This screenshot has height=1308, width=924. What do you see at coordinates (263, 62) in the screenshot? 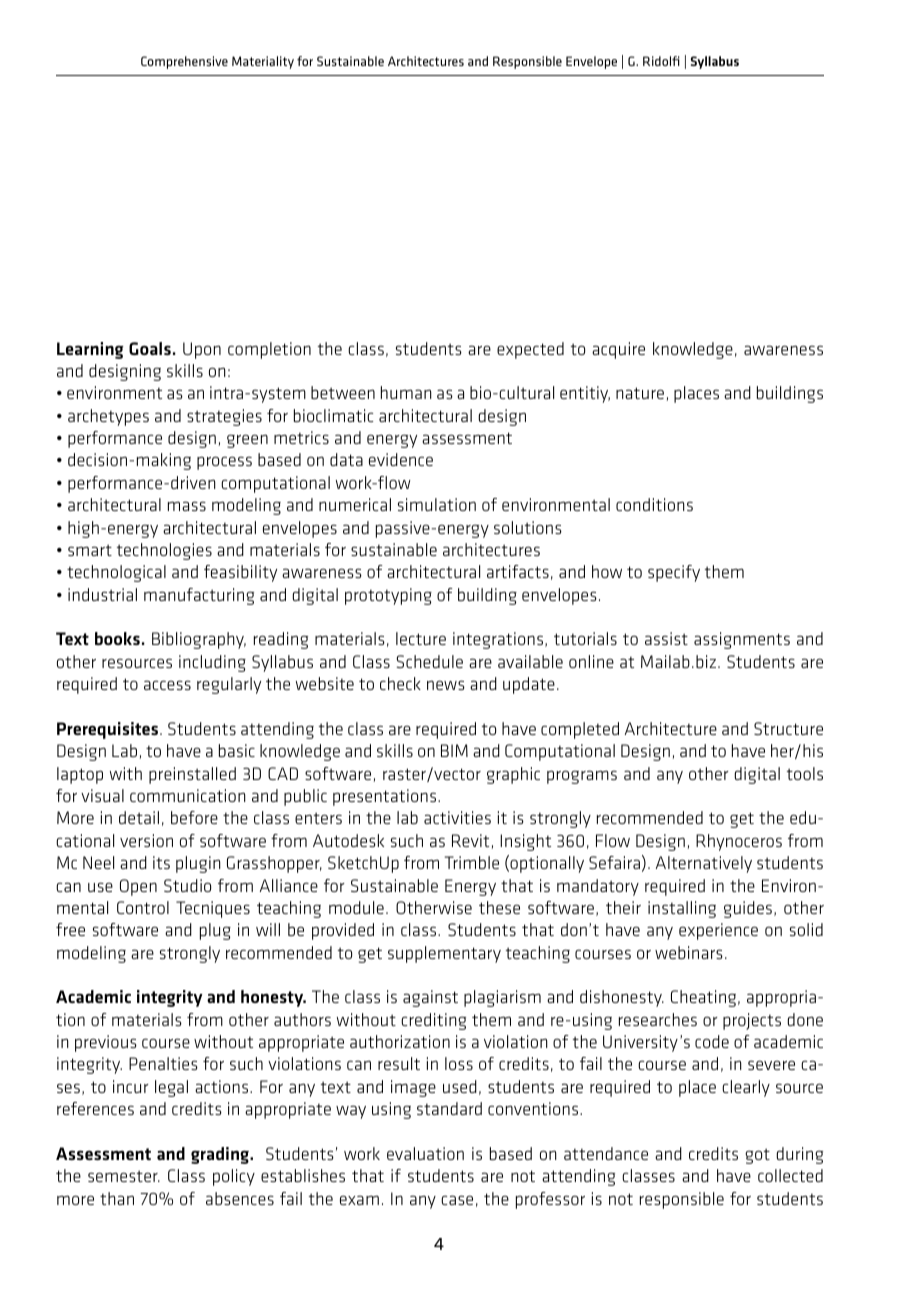
I see `Materiality` at bounding box center [263, 62].
